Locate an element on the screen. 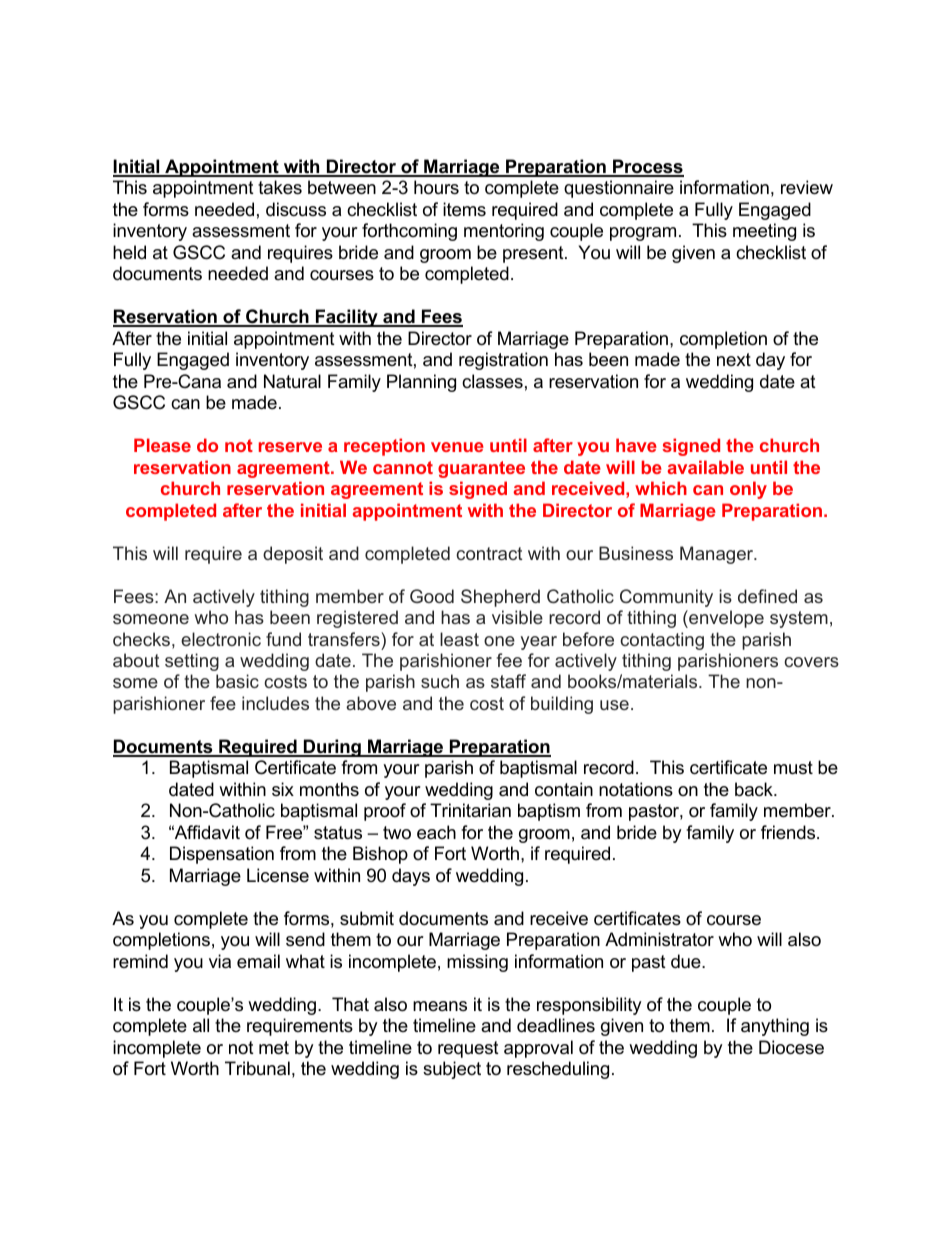 This screenshot has height=1233, width=952. Trinitarian is located at coordinates (470, 810).
